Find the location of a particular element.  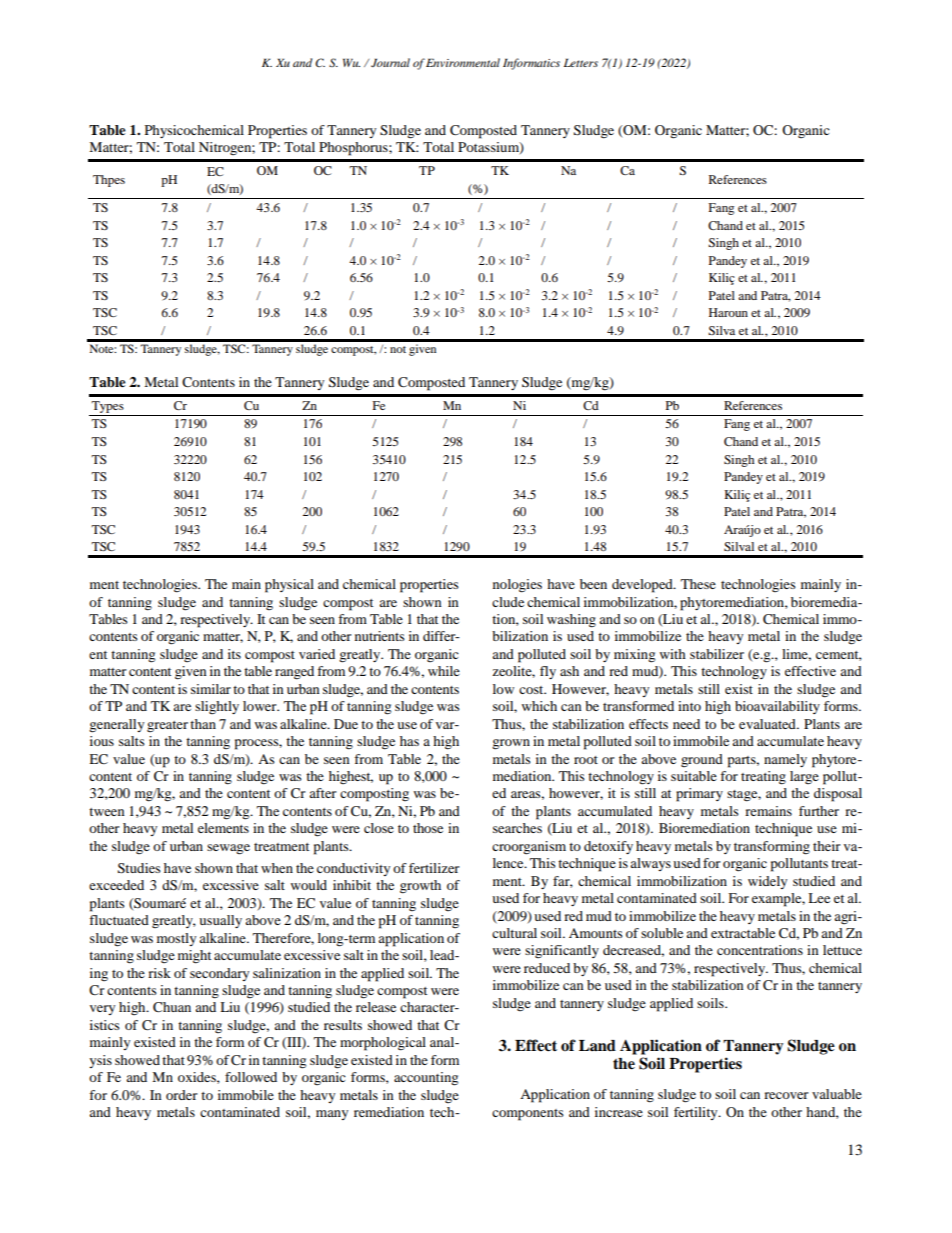

Journal is located at coordinates (390, 62).
